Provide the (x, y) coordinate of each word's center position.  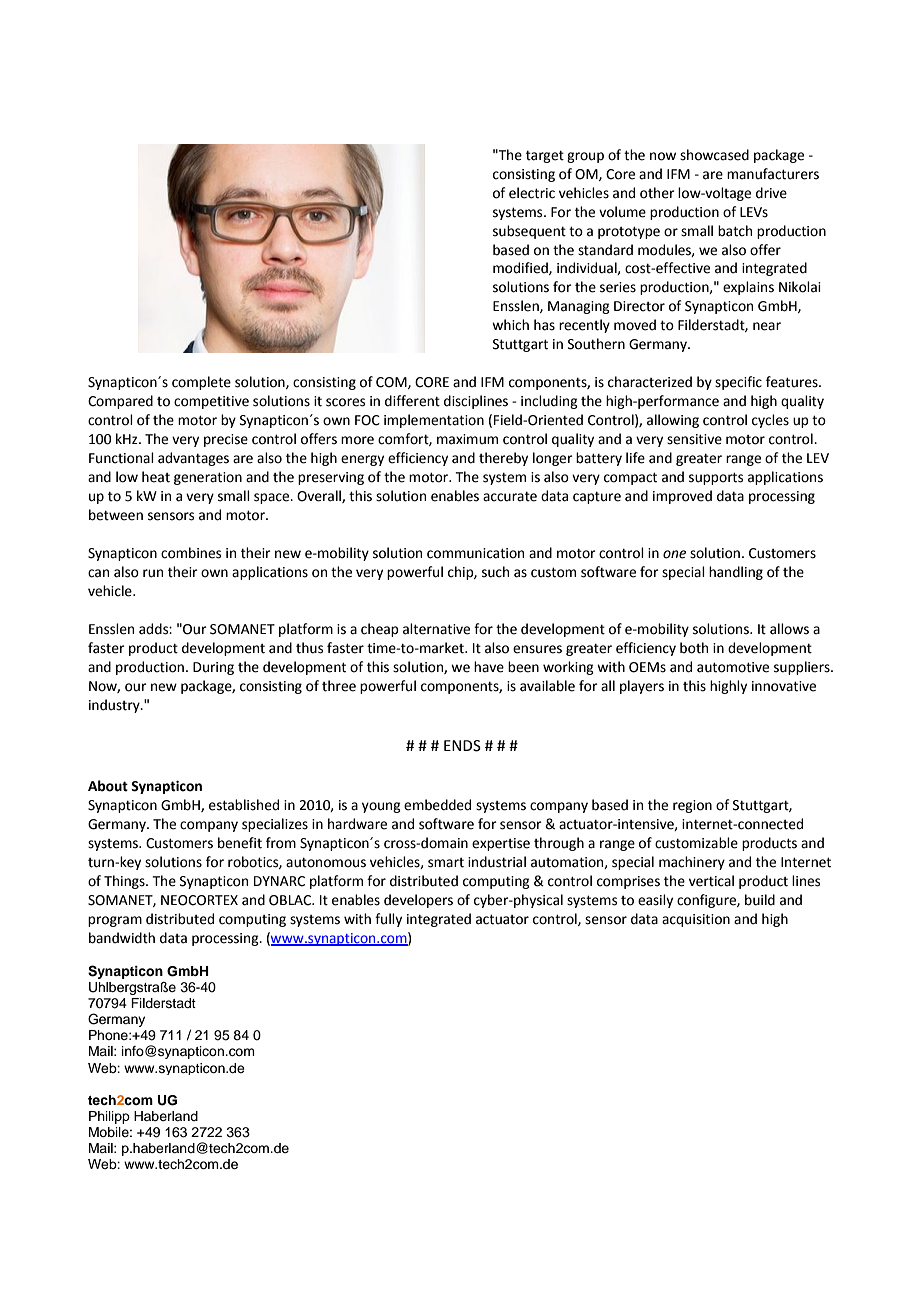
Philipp (109, 1117)
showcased (714, 155)
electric (532, 193)
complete (201, 383)
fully (388, 920)
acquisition (696, 920)
